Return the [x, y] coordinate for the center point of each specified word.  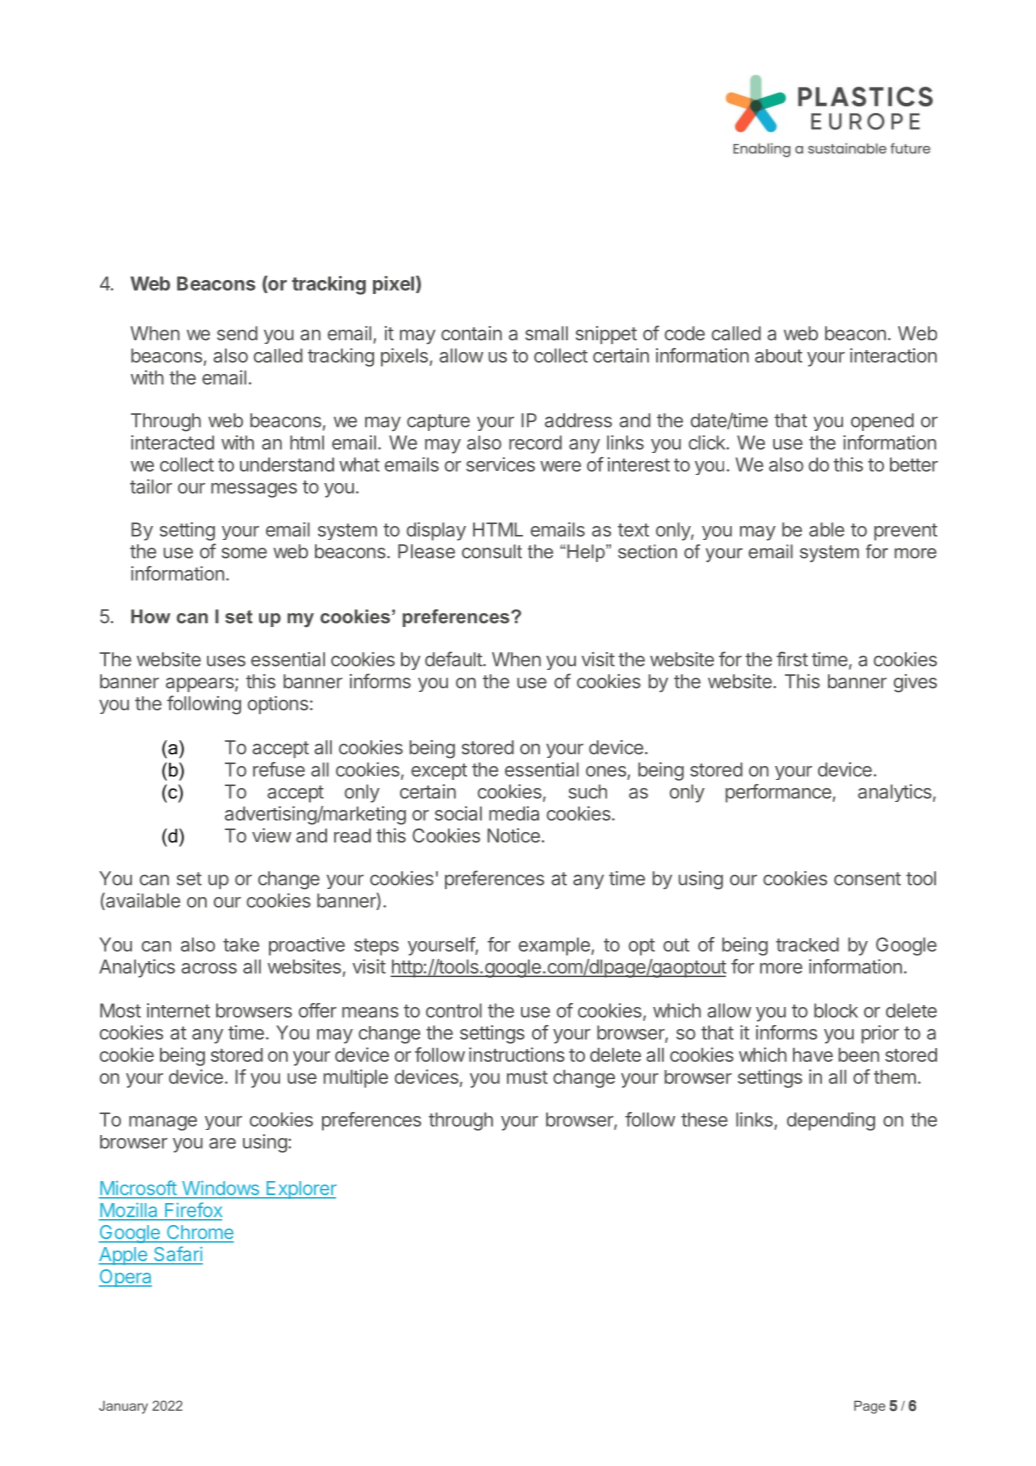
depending [831, 1121]
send [237, 333]
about [778, 356]
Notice [513, 835]
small [546, 333]
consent [867, 879]
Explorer [300, 1190]
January [123, 1407]
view [271, 835]
